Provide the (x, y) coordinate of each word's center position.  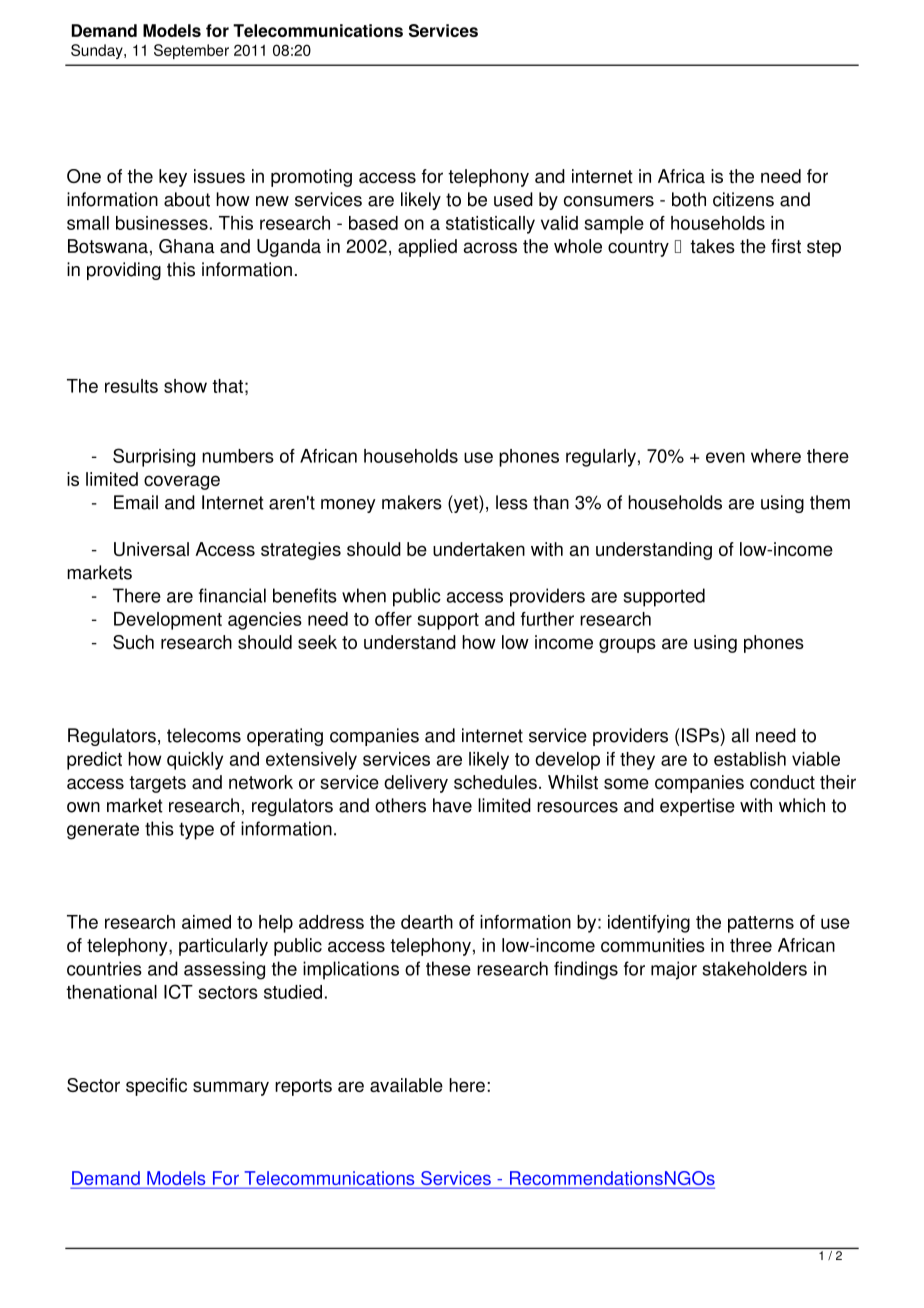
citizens (743, 199)
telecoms (204, 735)
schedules (495, 782)
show (185, 386)
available (406, 1085)
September (191, 51)
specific (156, 1087)
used (513, 199)
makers (412, 502)
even (725, 457)
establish (750, 759)
